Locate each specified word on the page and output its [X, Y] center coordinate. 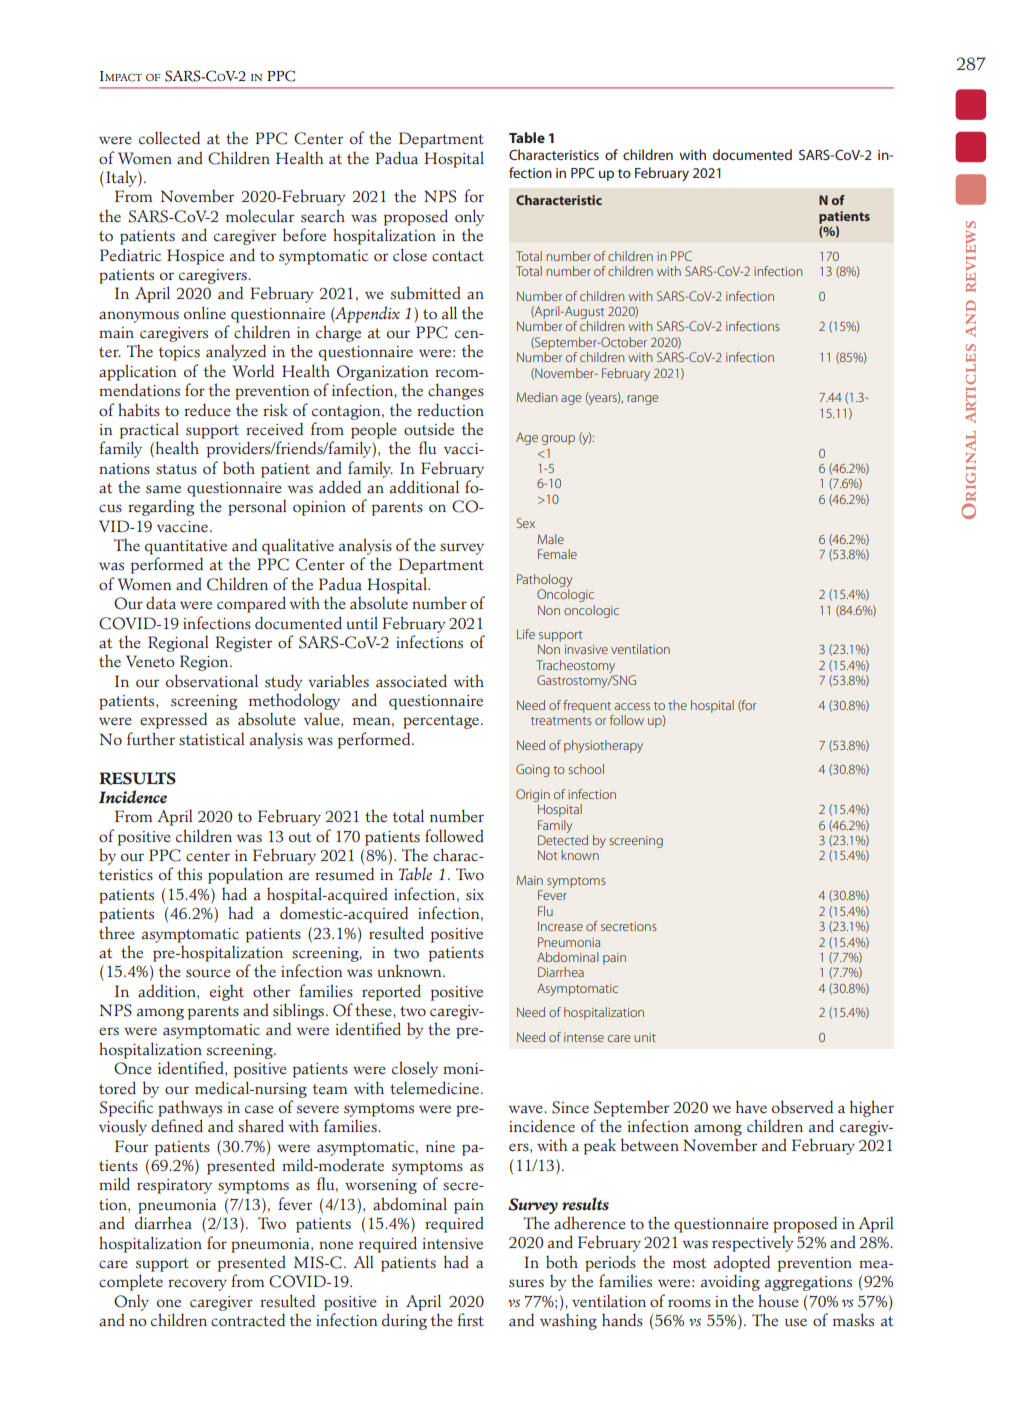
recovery [197, 1285]
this [189, 874]
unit [645, 1037]
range [642, 400]
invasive [586, 649]
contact [458, 256]
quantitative [186, 547]
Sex [526, 523]
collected [169, 138]
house [778, 1301]
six [475, 895]
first [470, 1320]
